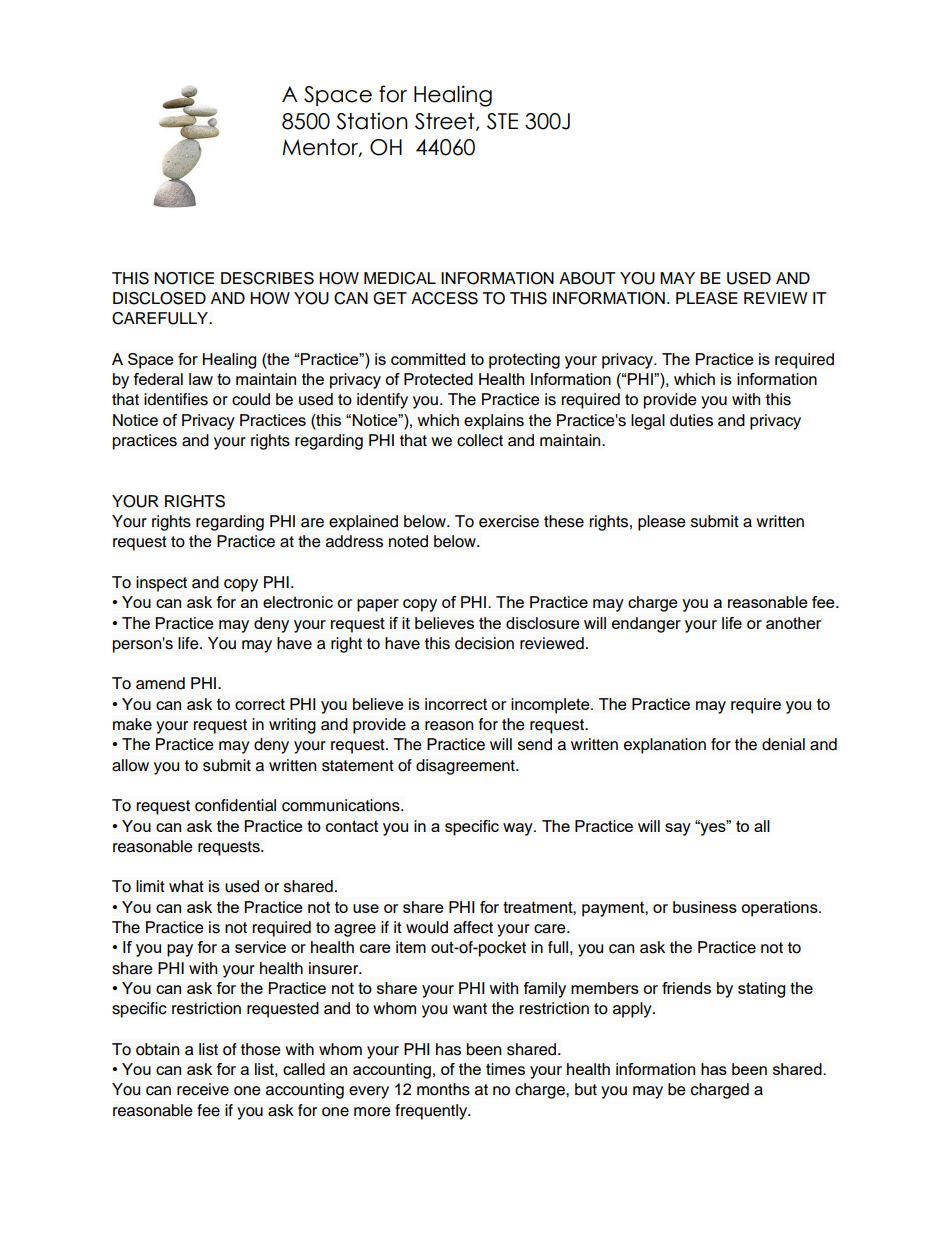  What do you see at coordinates (160, 683) in the image?
I see `amend` at bounding box center [160, 683].
